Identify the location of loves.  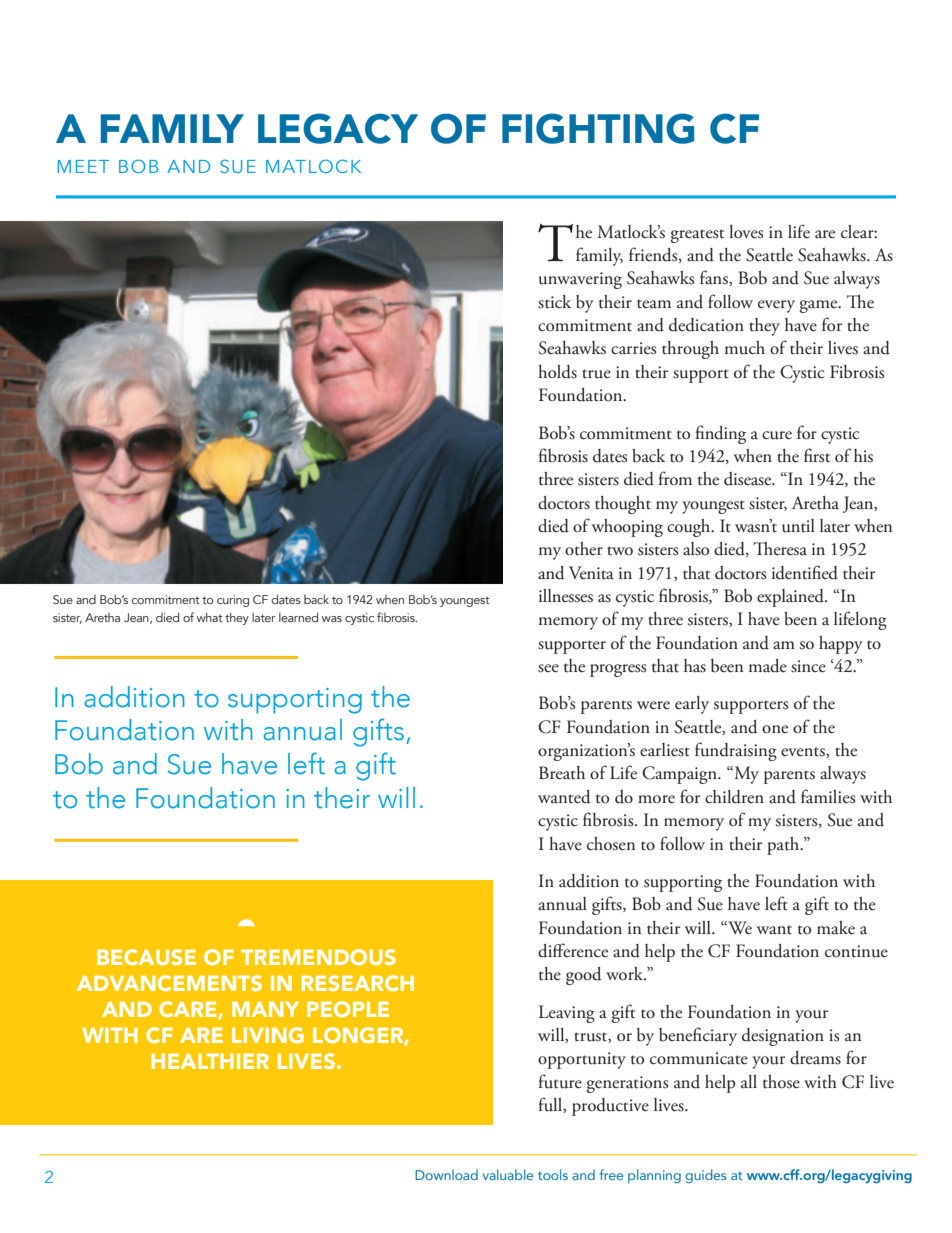
(746, 232).
